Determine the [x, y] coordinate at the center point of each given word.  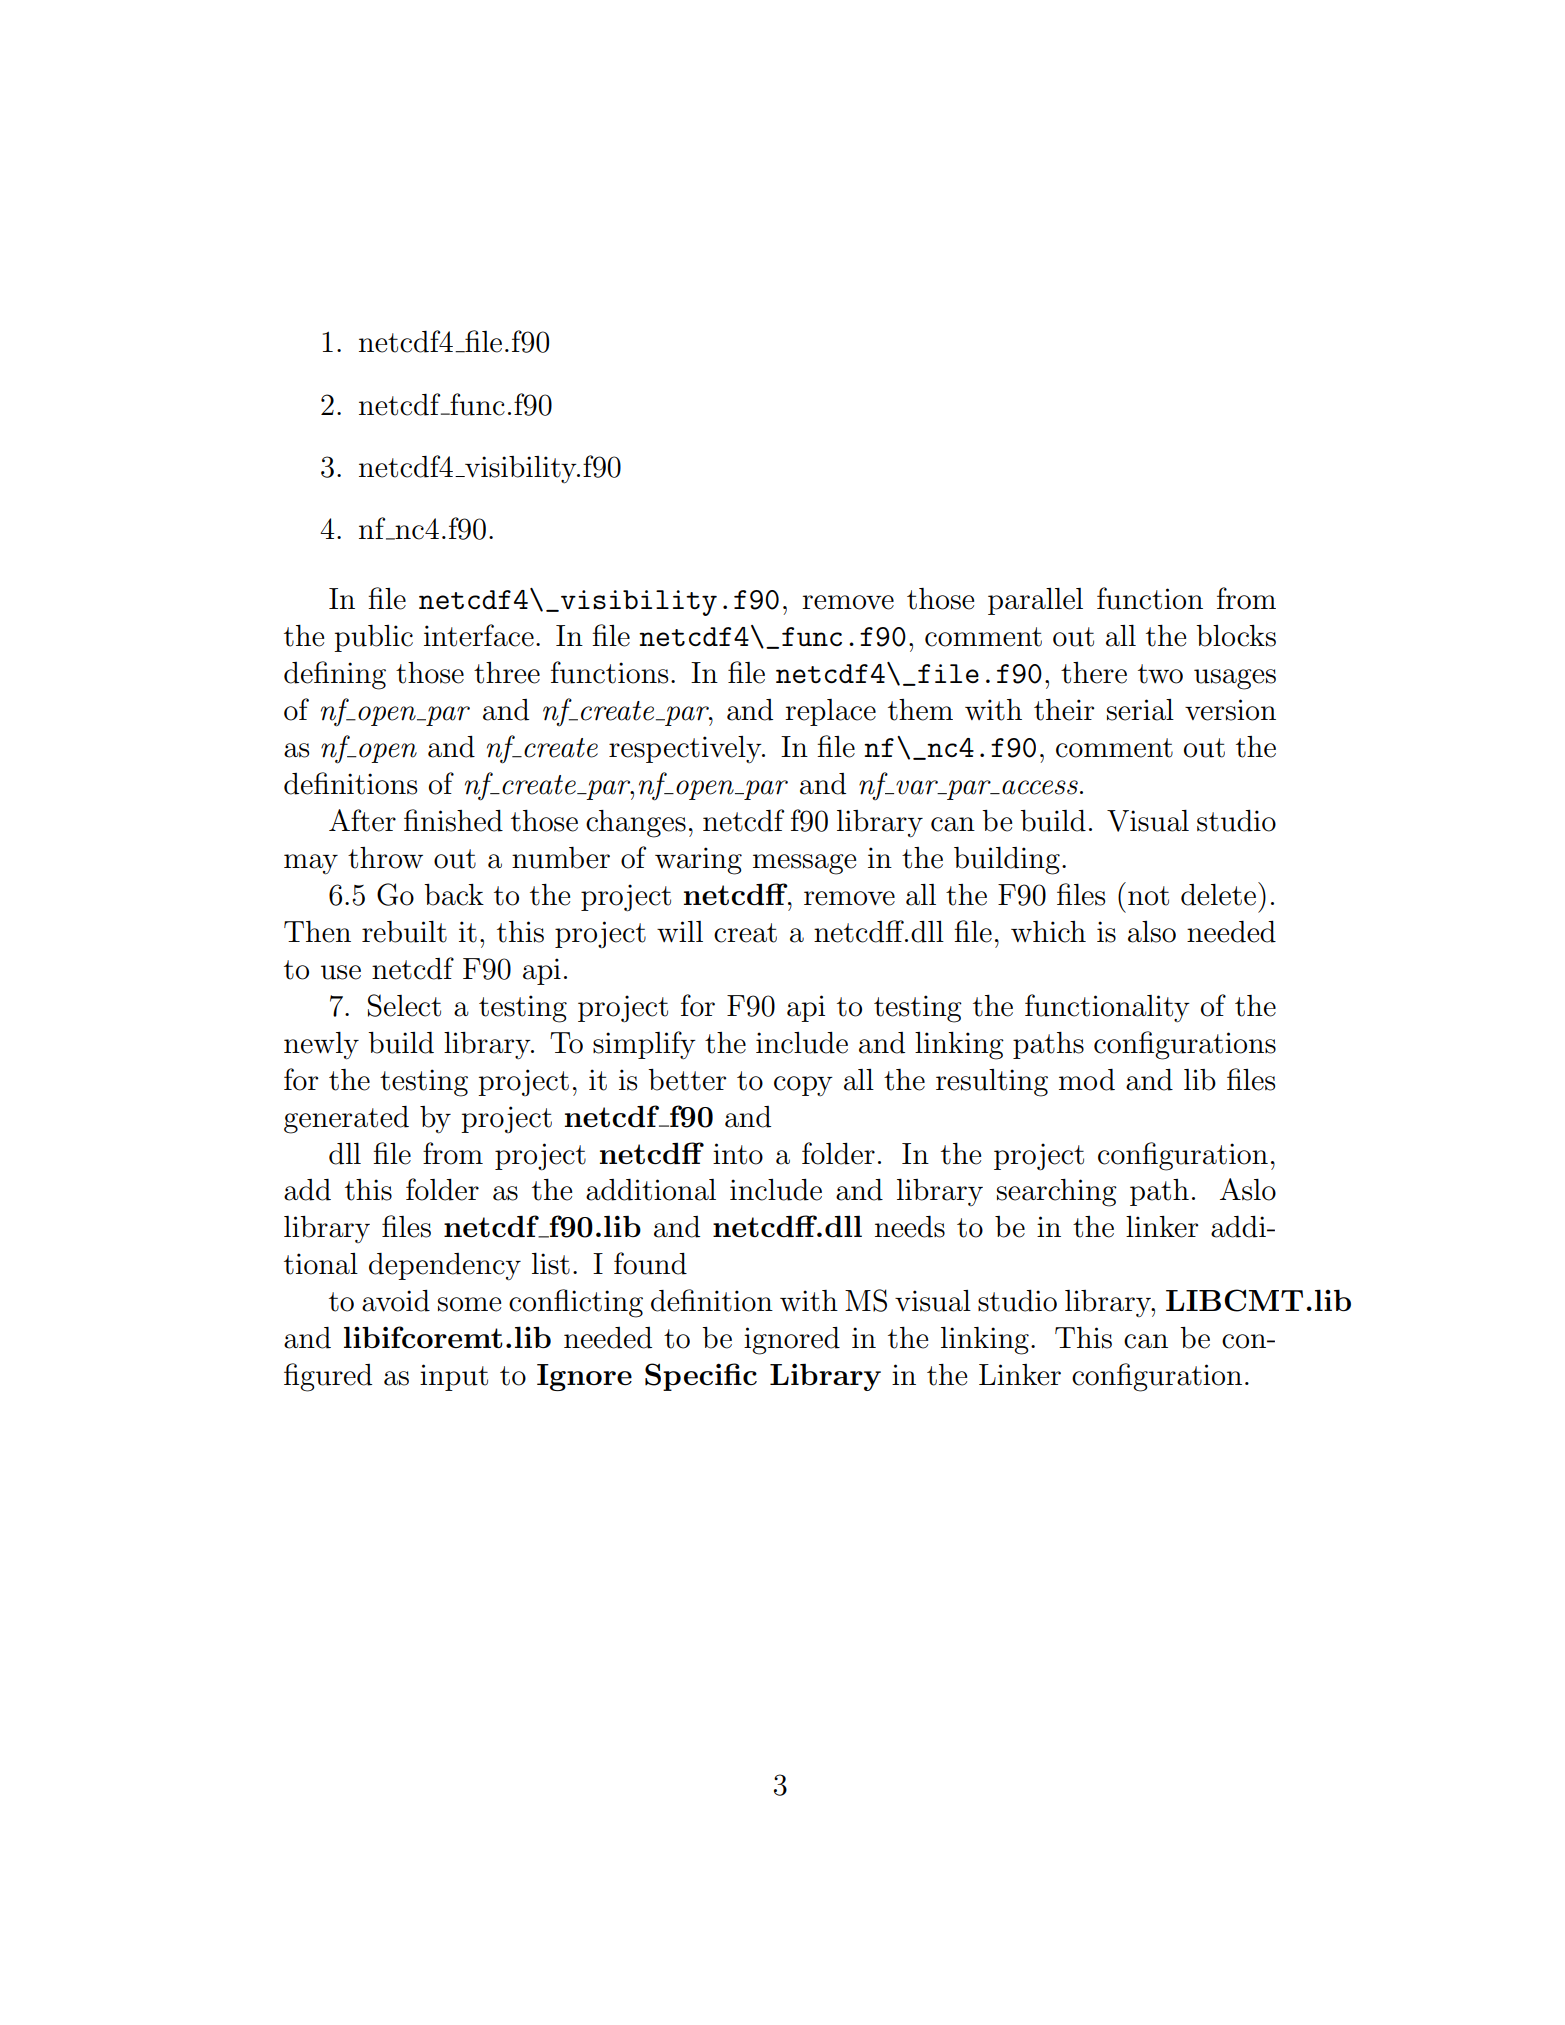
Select [404, 1005]
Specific [701, 1377]
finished [453, 820]
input [454, 1377]
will [680, 931]
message [804, 864]
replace [830, 712]
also [1152, 932]
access [1040, 787]
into [738, 1154]
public [373, 638]
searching [1057, 1193]
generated [346, 1120]
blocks [1236, 636]
